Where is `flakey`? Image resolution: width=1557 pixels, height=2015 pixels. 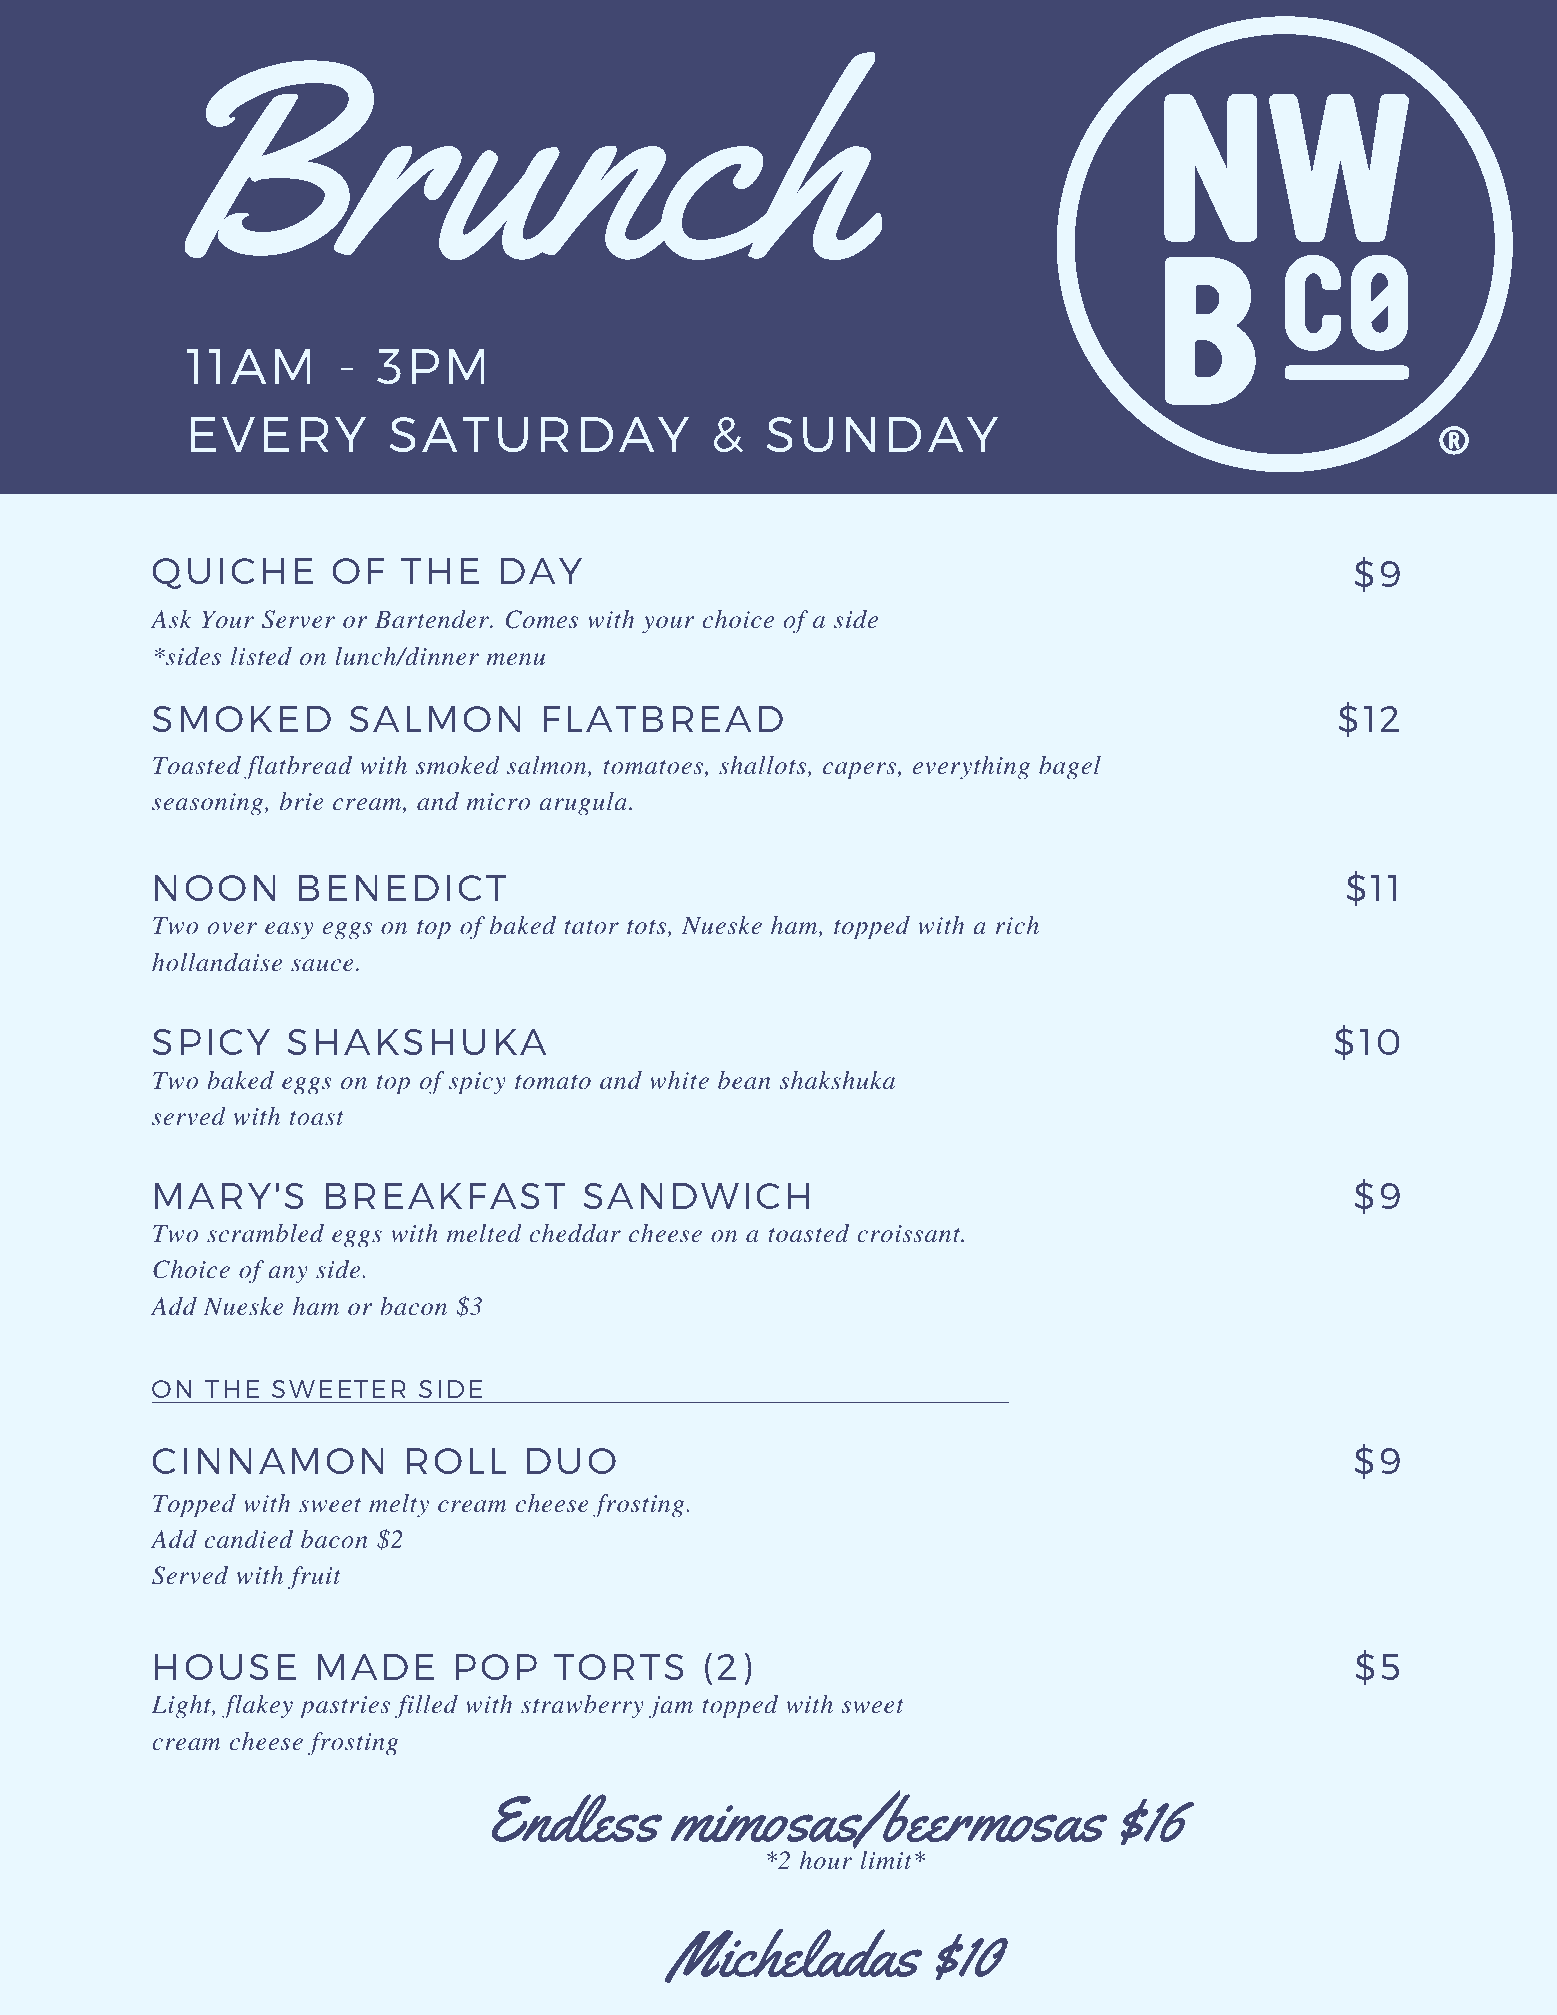 flakey is located at coordinates (257, 1707).
